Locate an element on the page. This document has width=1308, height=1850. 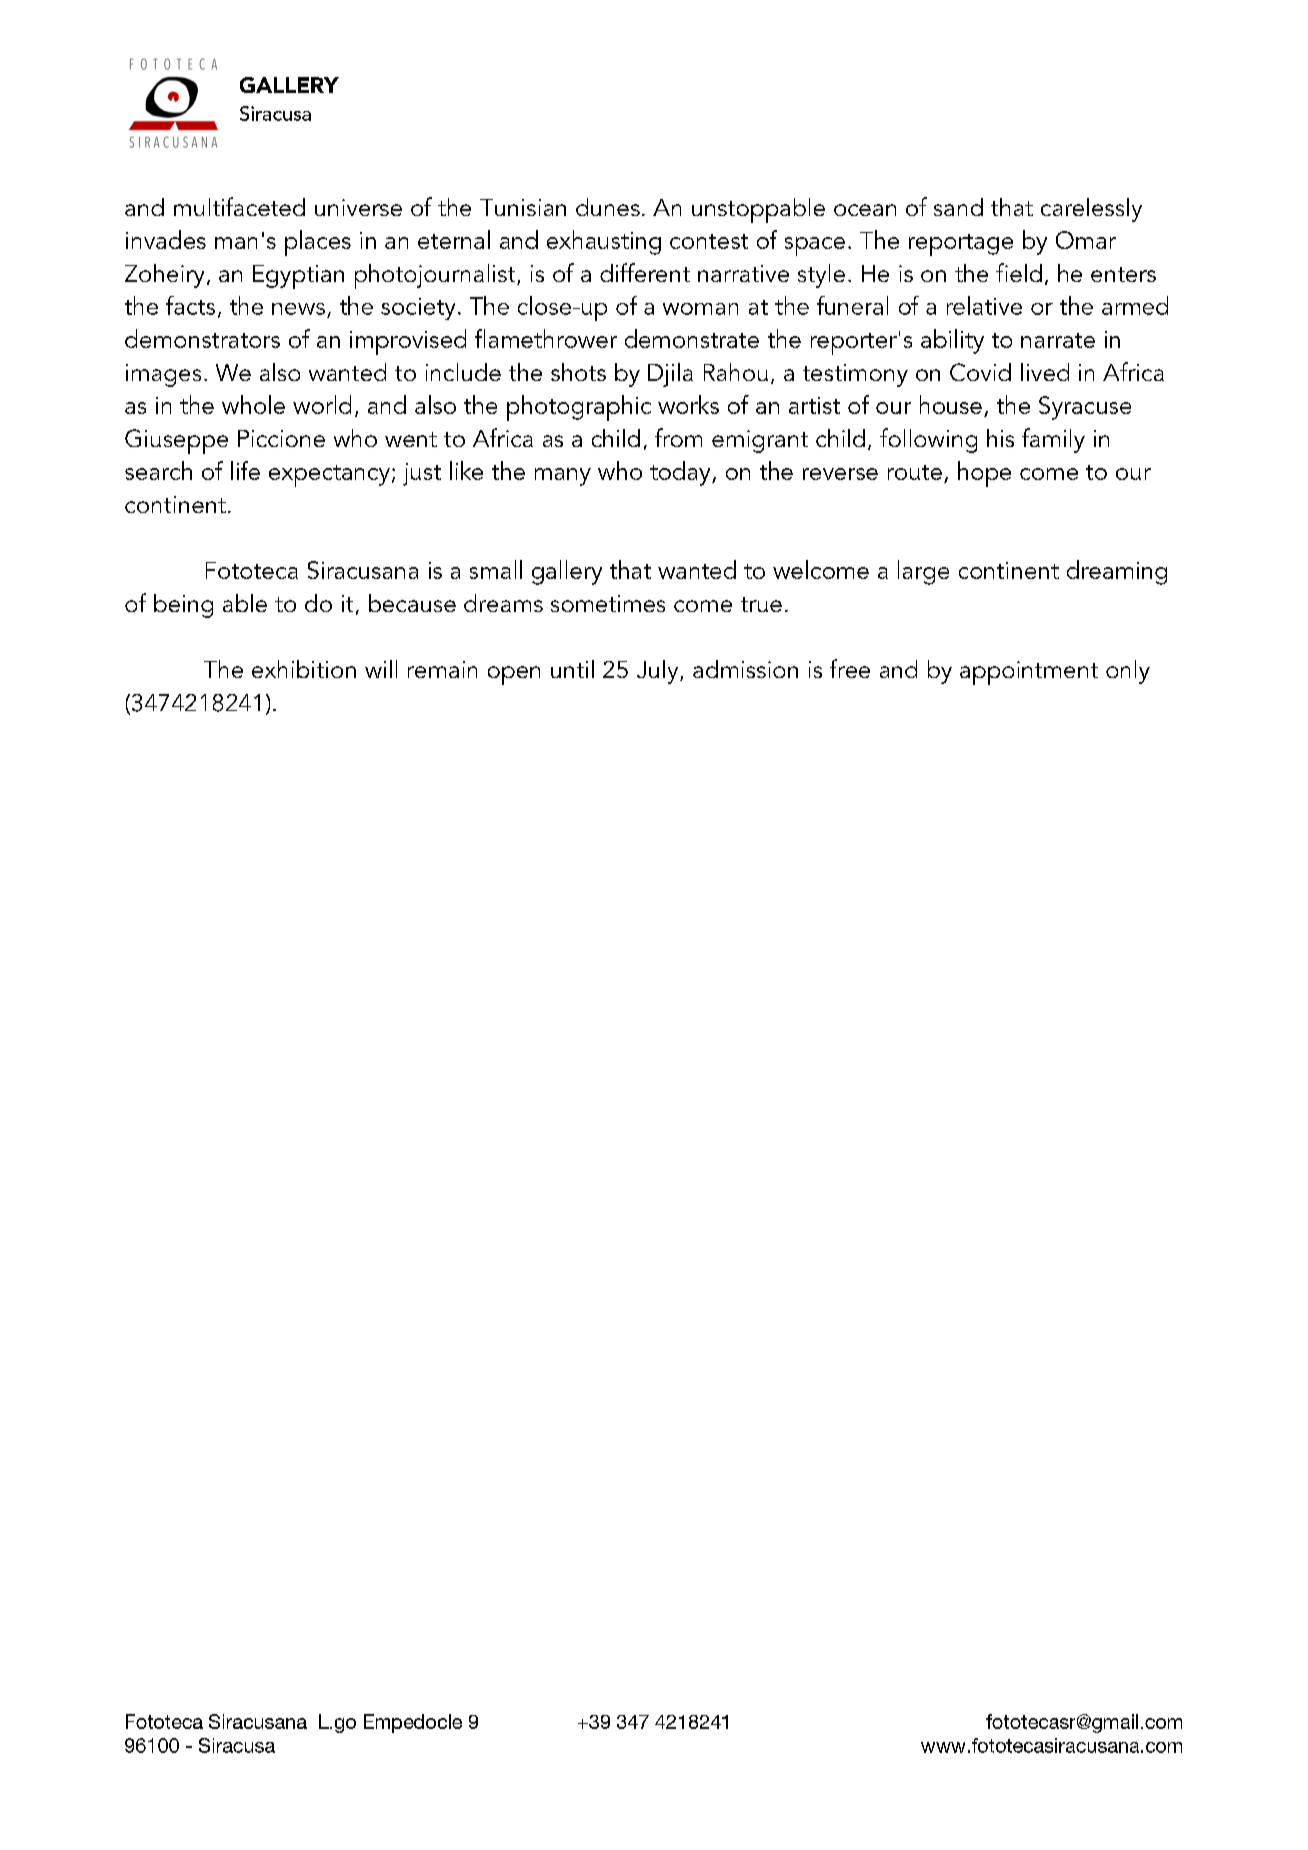
multifaceted is located at coordinates (239, 206).
